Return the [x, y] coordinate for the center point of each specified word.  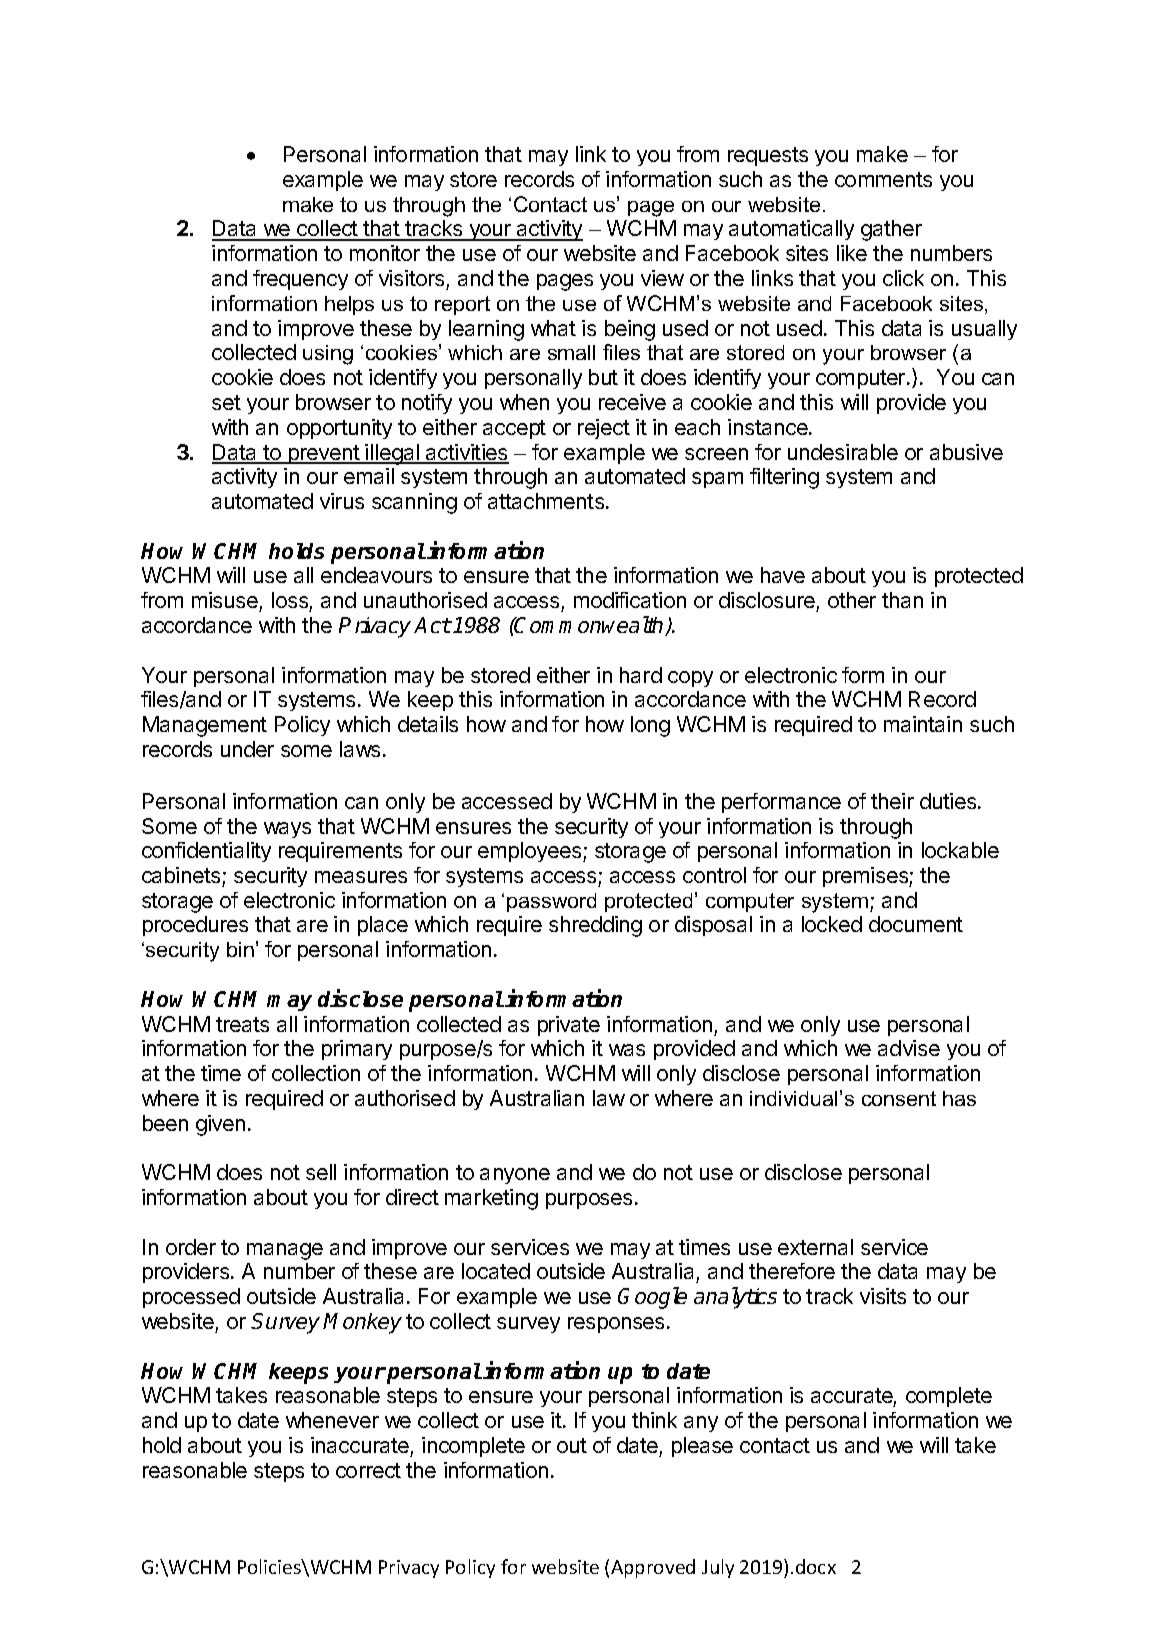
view [662, 278]
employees [531, 852]
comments [883, 179]
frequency [300, 280]
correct [368, 1470]
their [892, 801]
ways [287, 830]
